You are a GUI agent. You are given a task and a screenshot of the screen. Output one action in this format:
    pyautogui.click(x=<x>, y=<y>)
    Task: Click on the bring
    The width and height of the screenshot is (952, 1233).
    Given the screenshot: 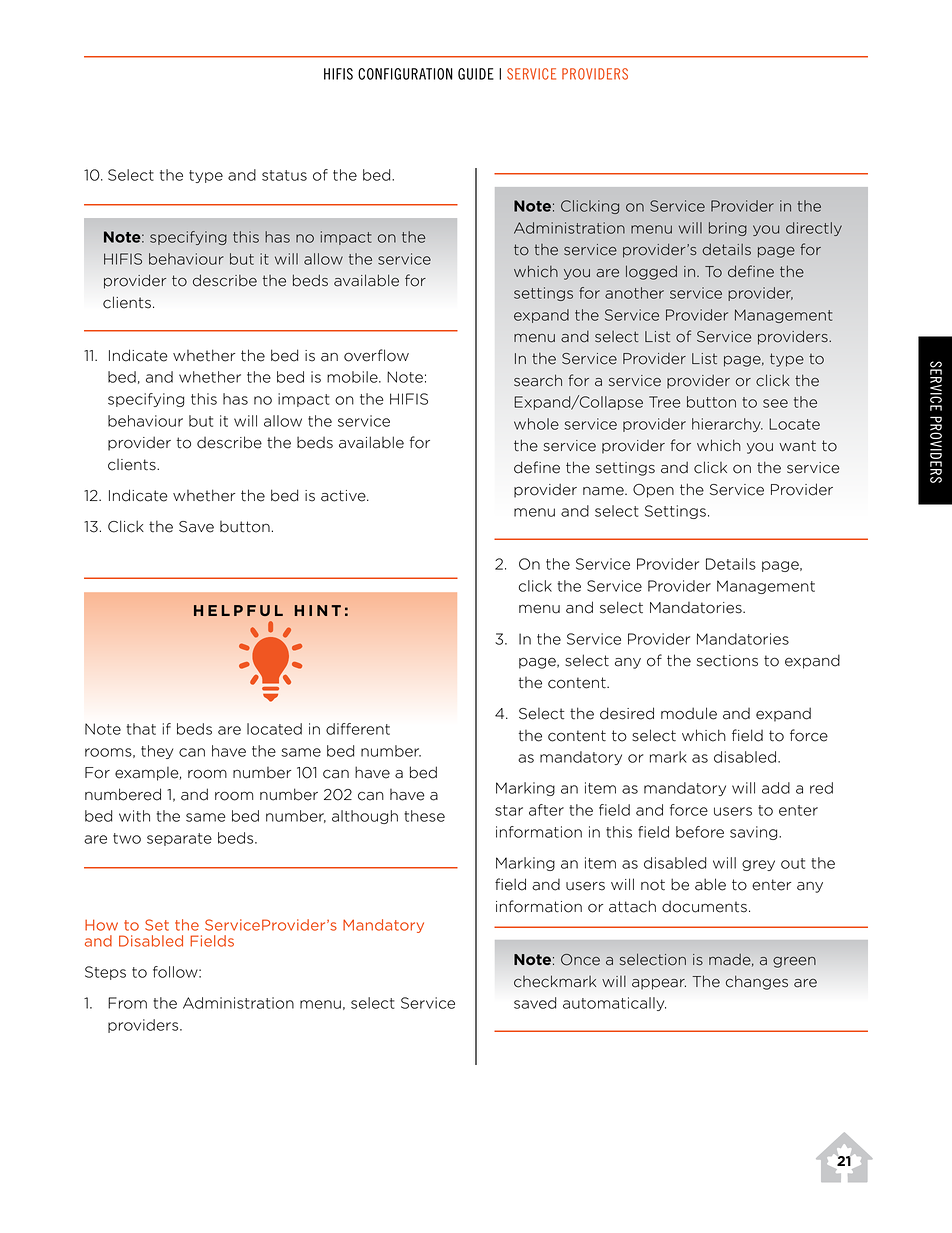 What is the action you would take?
    pyautogui.click(x=728, y=229)
